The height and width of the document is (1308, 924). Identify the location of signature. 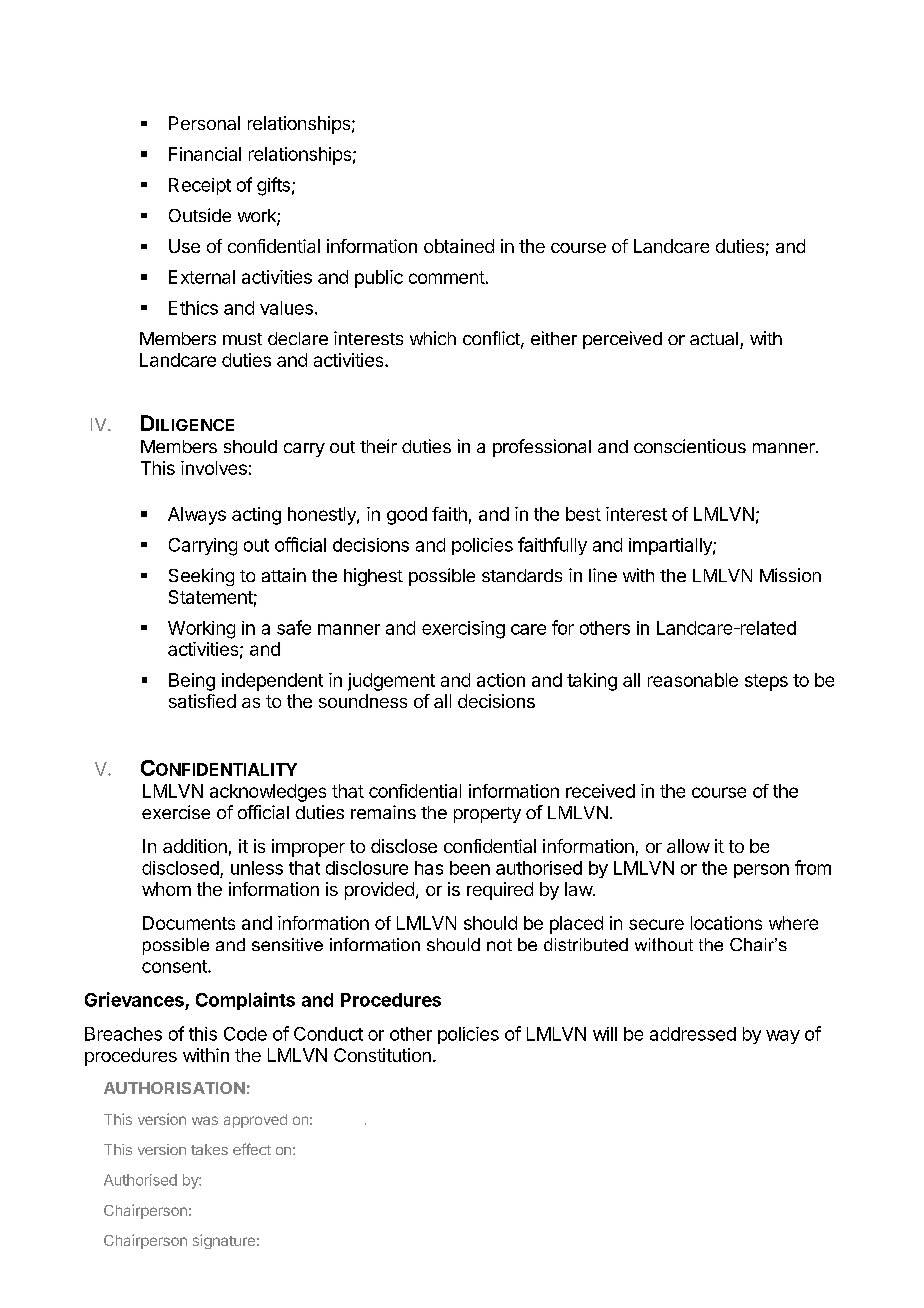
(224, 1241).
